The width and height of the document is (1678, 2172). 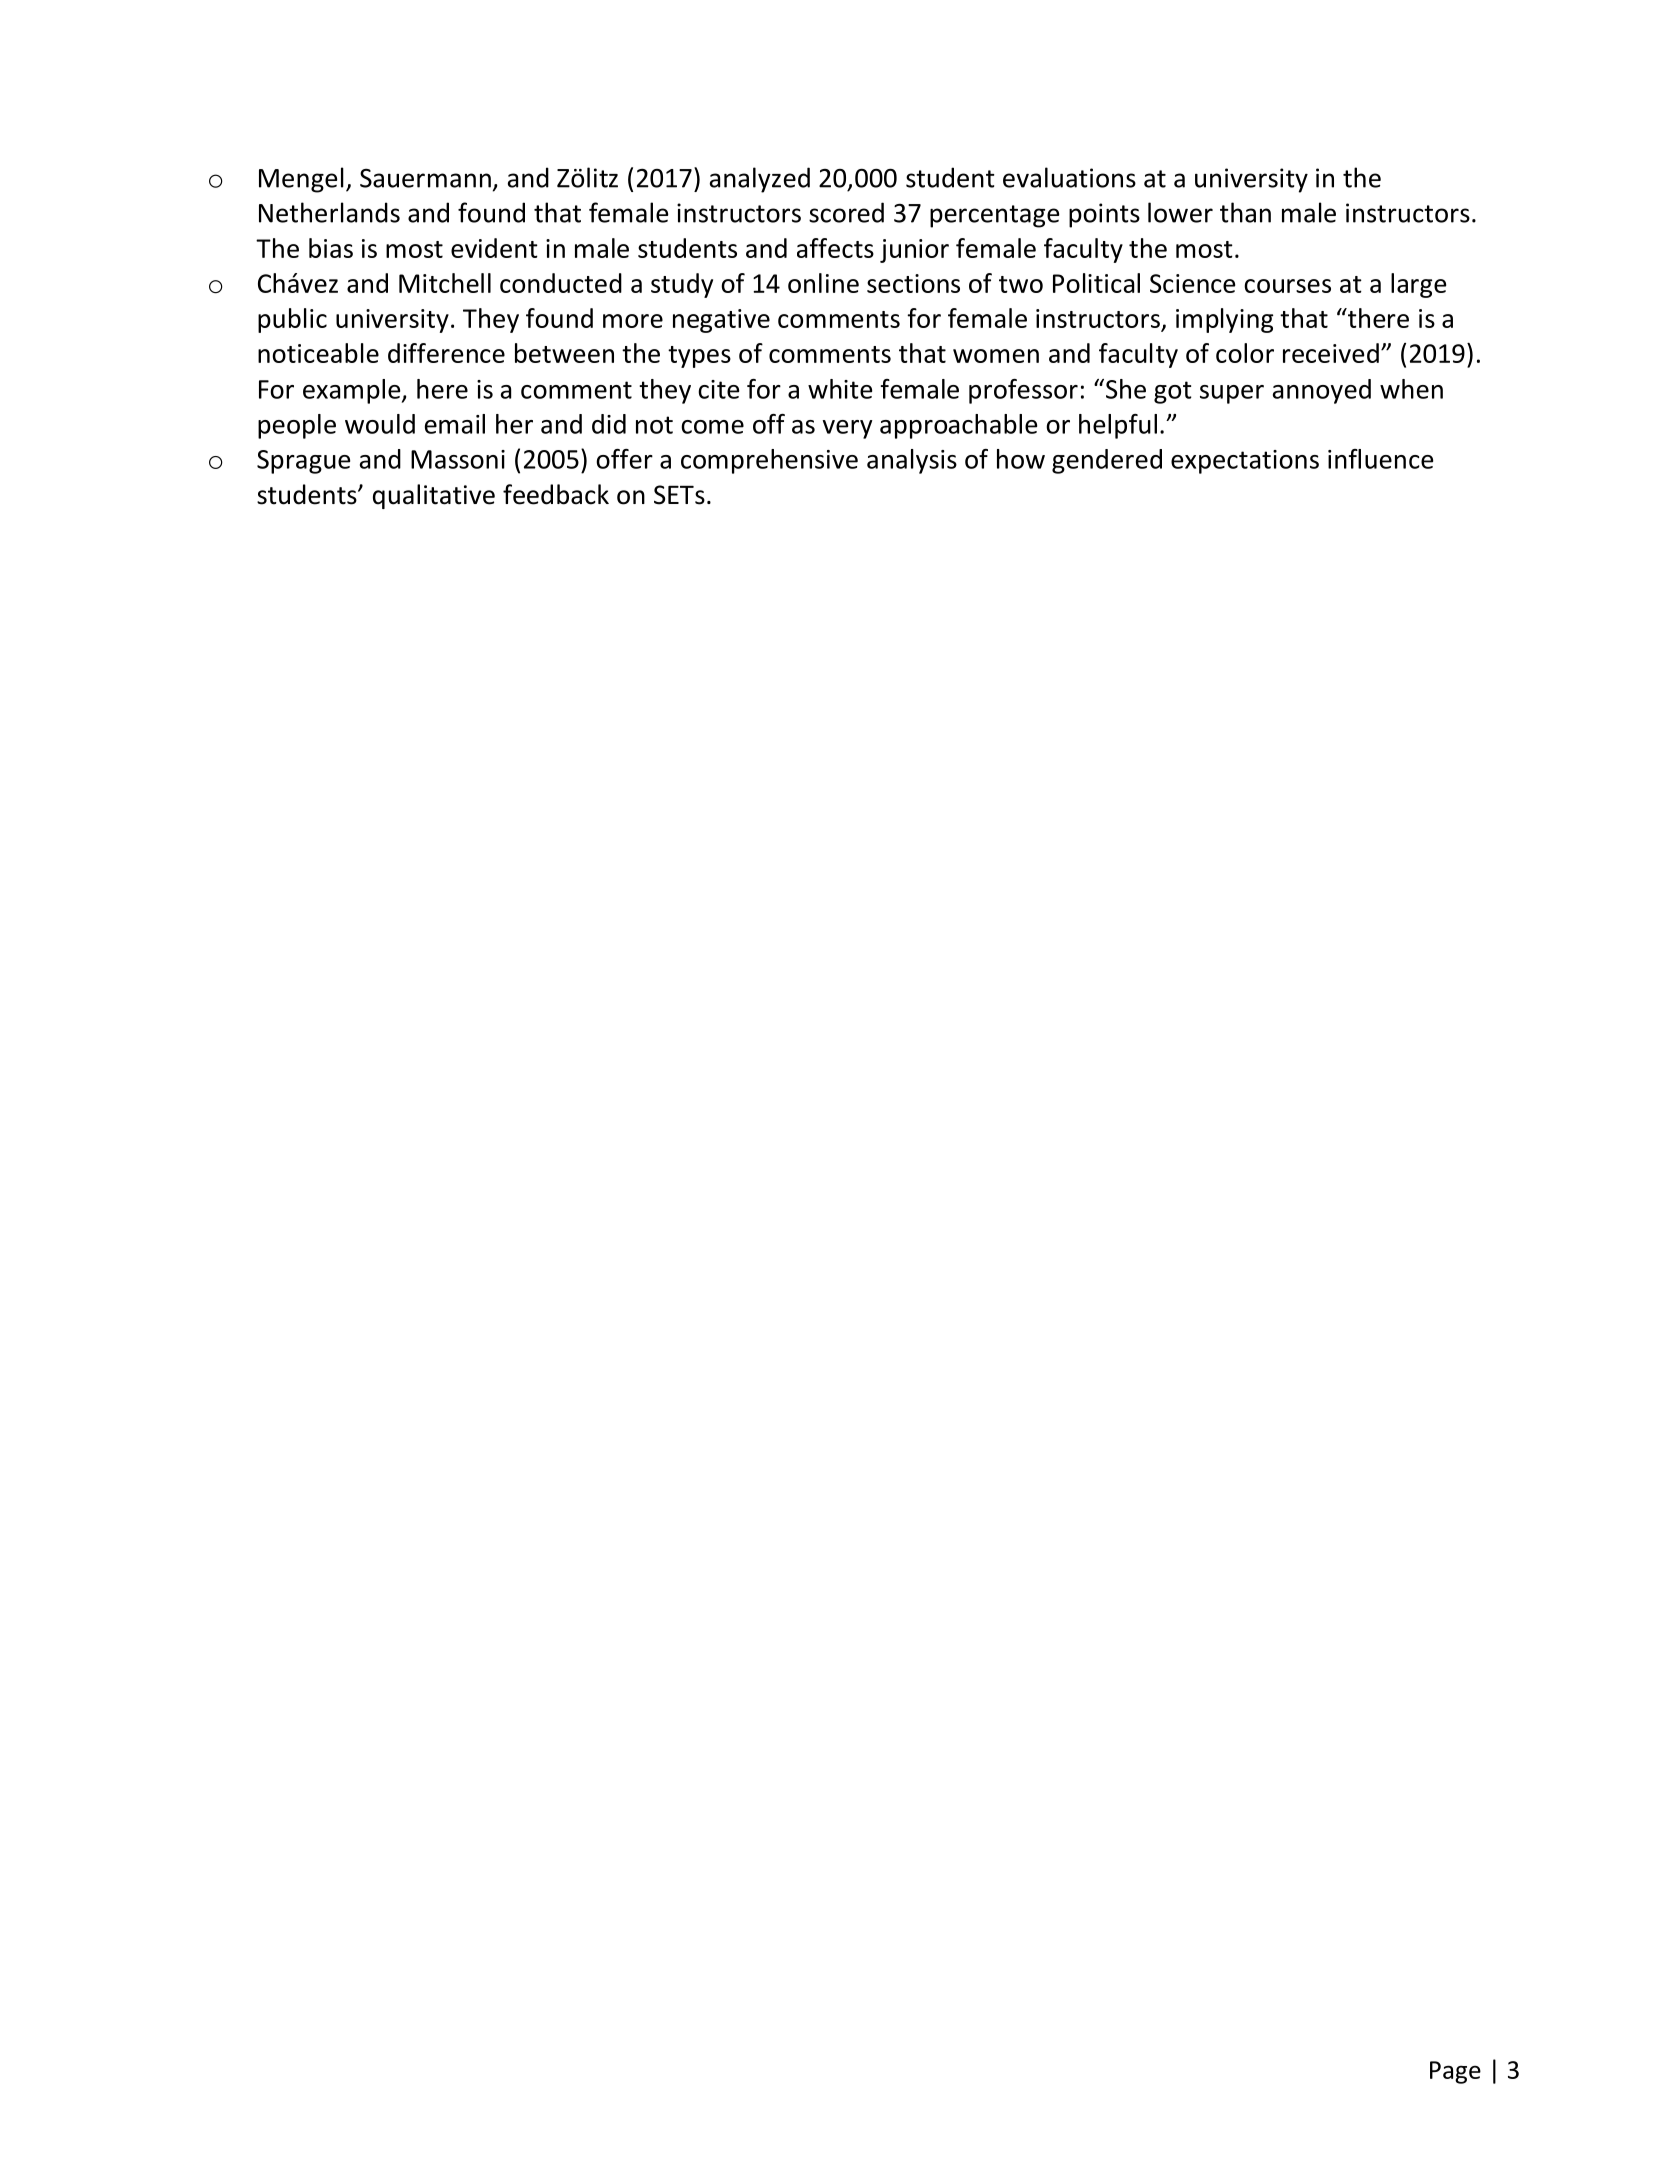 What do you see at coordinates (1107, 461) in the document?
I see `gendered` at bounding box center [1107, 461].
